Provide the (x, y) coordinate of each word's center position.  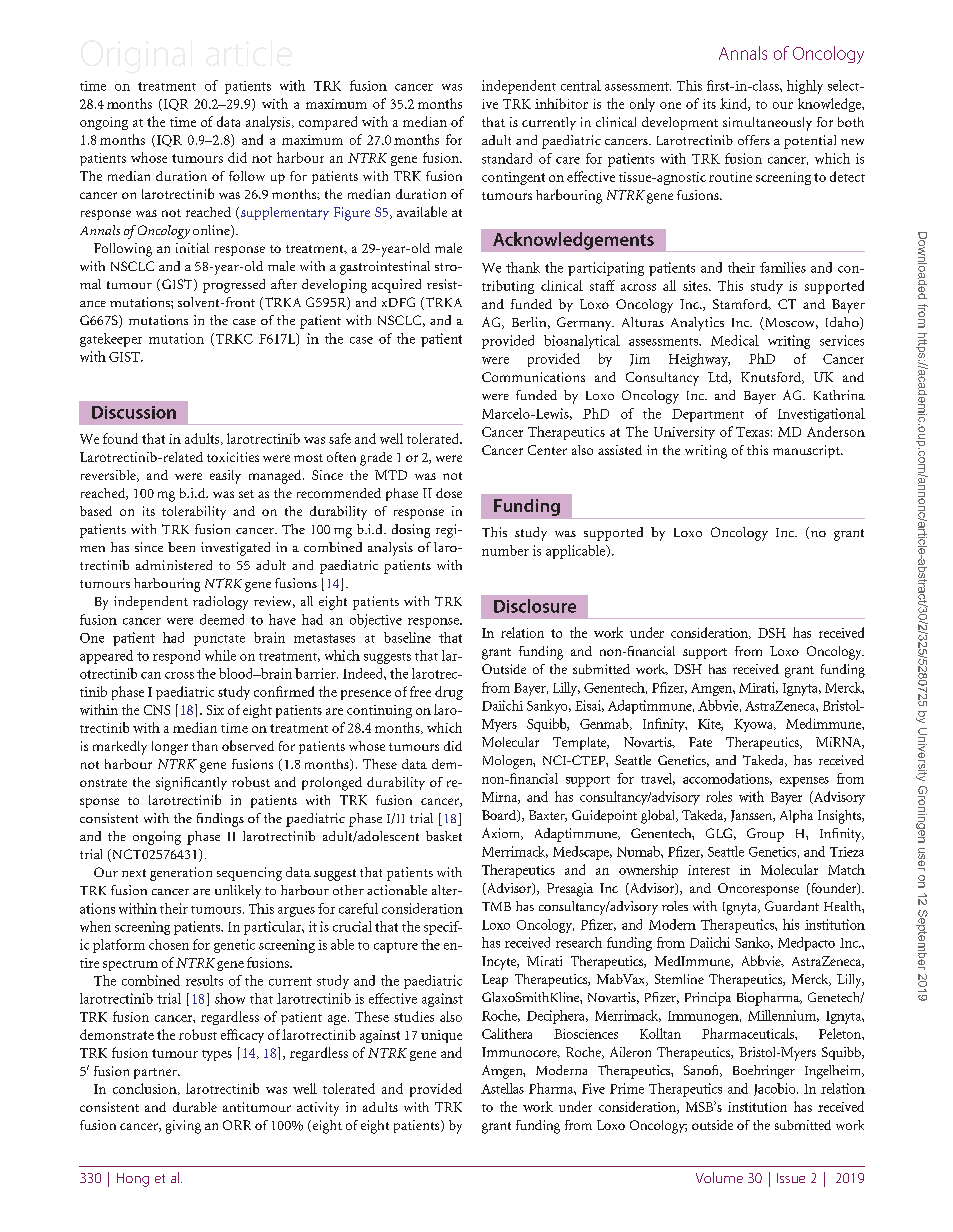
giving (183, 1127)
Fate (700, 742)
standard (507, 158)
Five (593, 1088)
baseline (407, 637)
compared (328, 123)
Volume (719, 1177)
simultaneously (767, 124)
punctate (219, 640)
